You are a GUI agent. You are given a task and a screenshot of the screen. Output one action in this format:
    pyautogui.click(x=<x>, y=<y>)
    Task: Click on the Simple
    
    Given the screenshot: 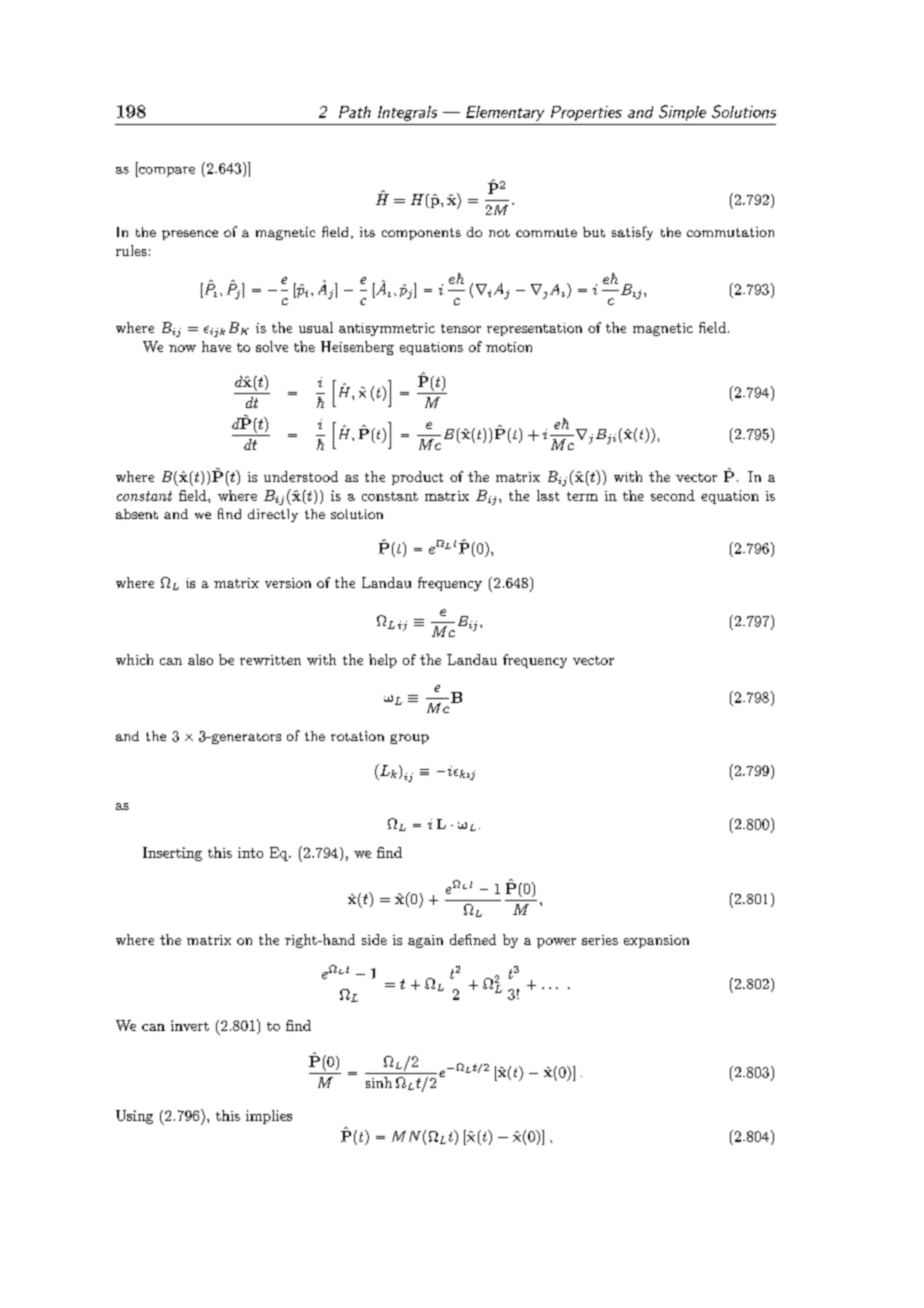 What is the action you would take?
    pyautogui.click(x=682, y=113)
